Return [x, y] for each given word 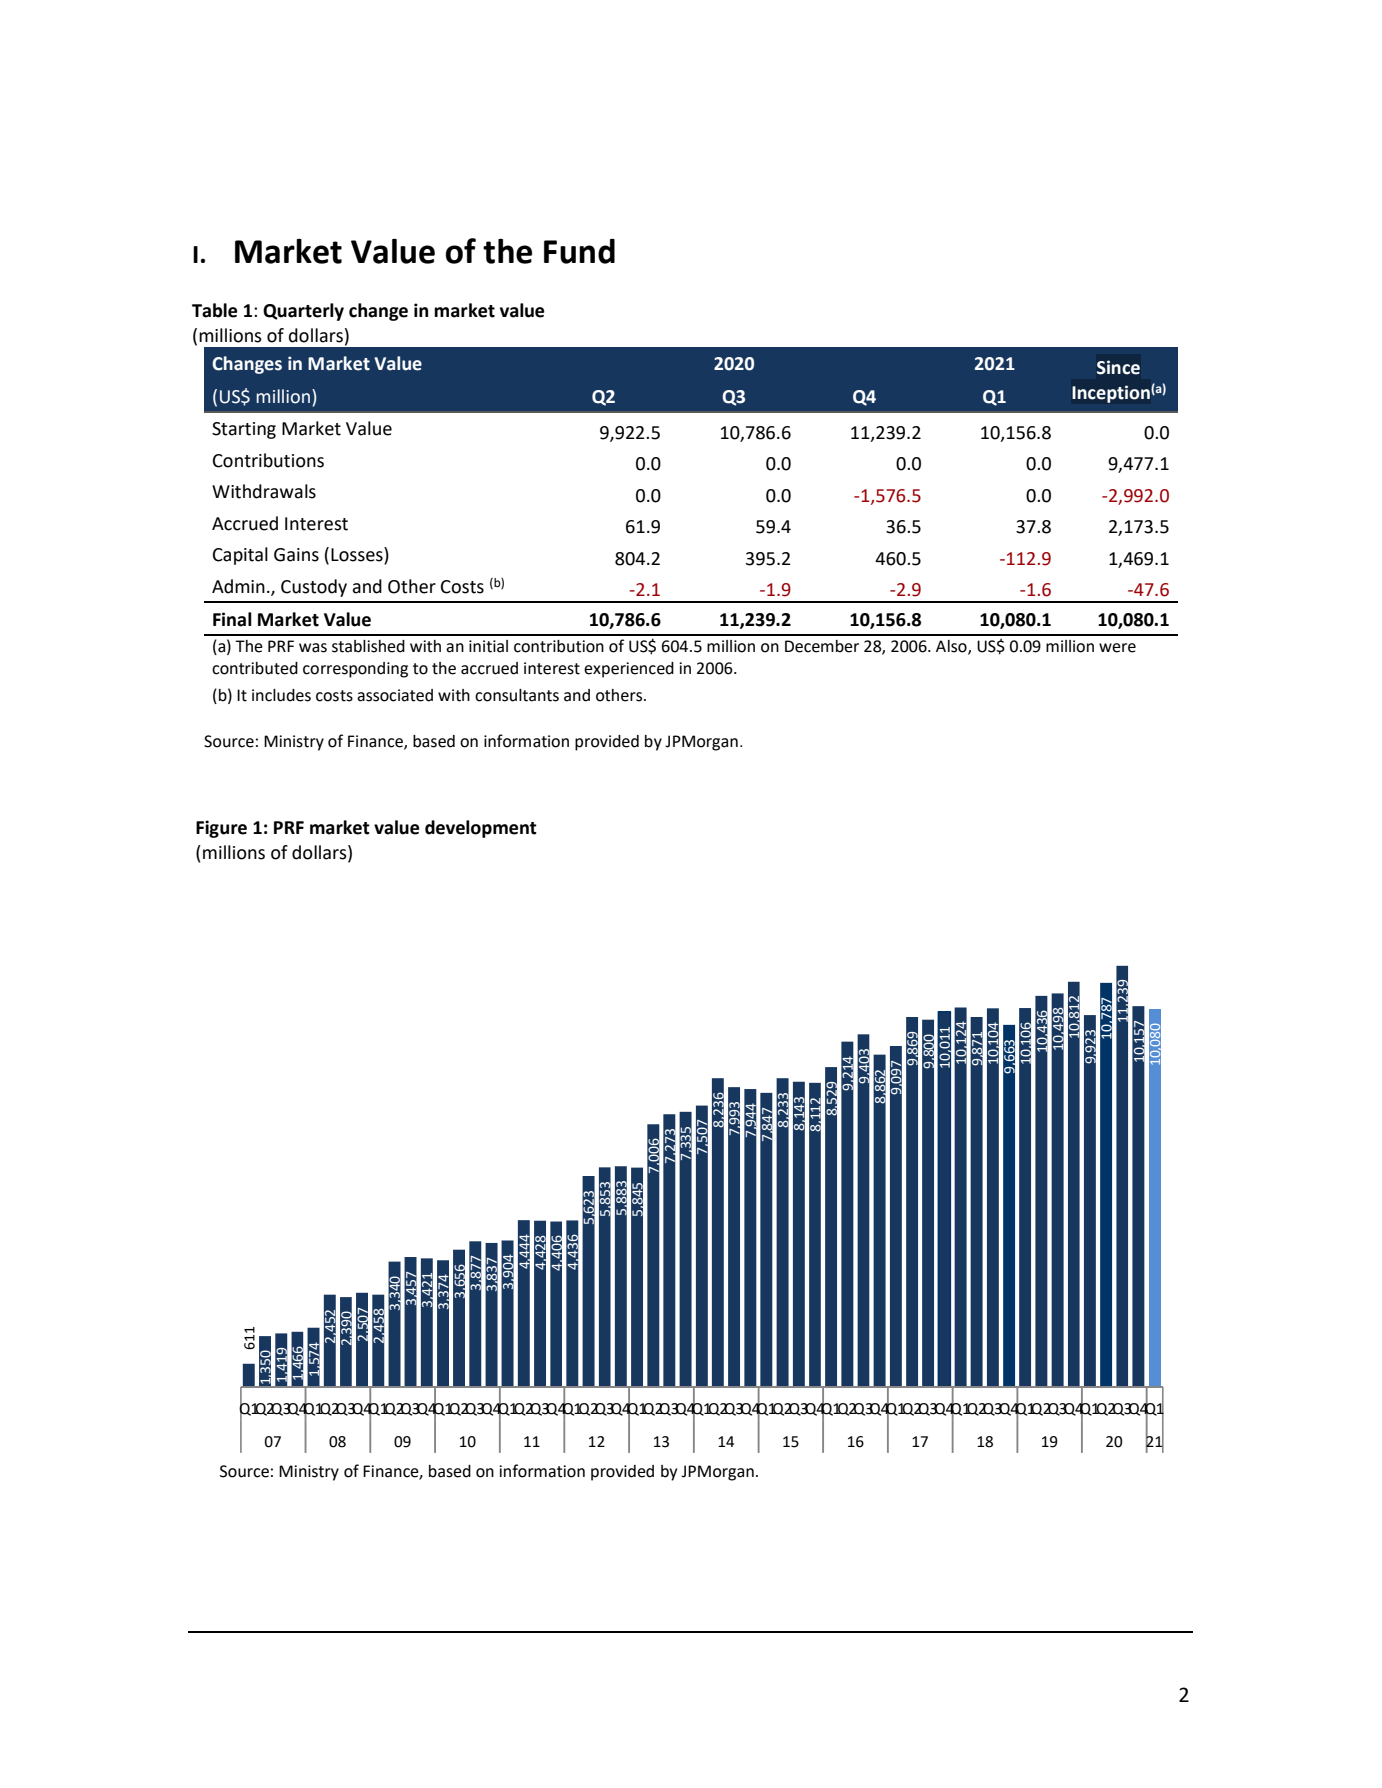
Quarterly [303, 312]
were [1117, 648]
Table [214, 310]
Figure [221, 829]
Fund [579, 251]
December [822, 646]
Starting [244, 430]
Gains [296, 555]
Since [1118, 367]
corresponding [355, 670]
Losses [358, 555]
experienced [629, 670]
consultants [517, 695]
